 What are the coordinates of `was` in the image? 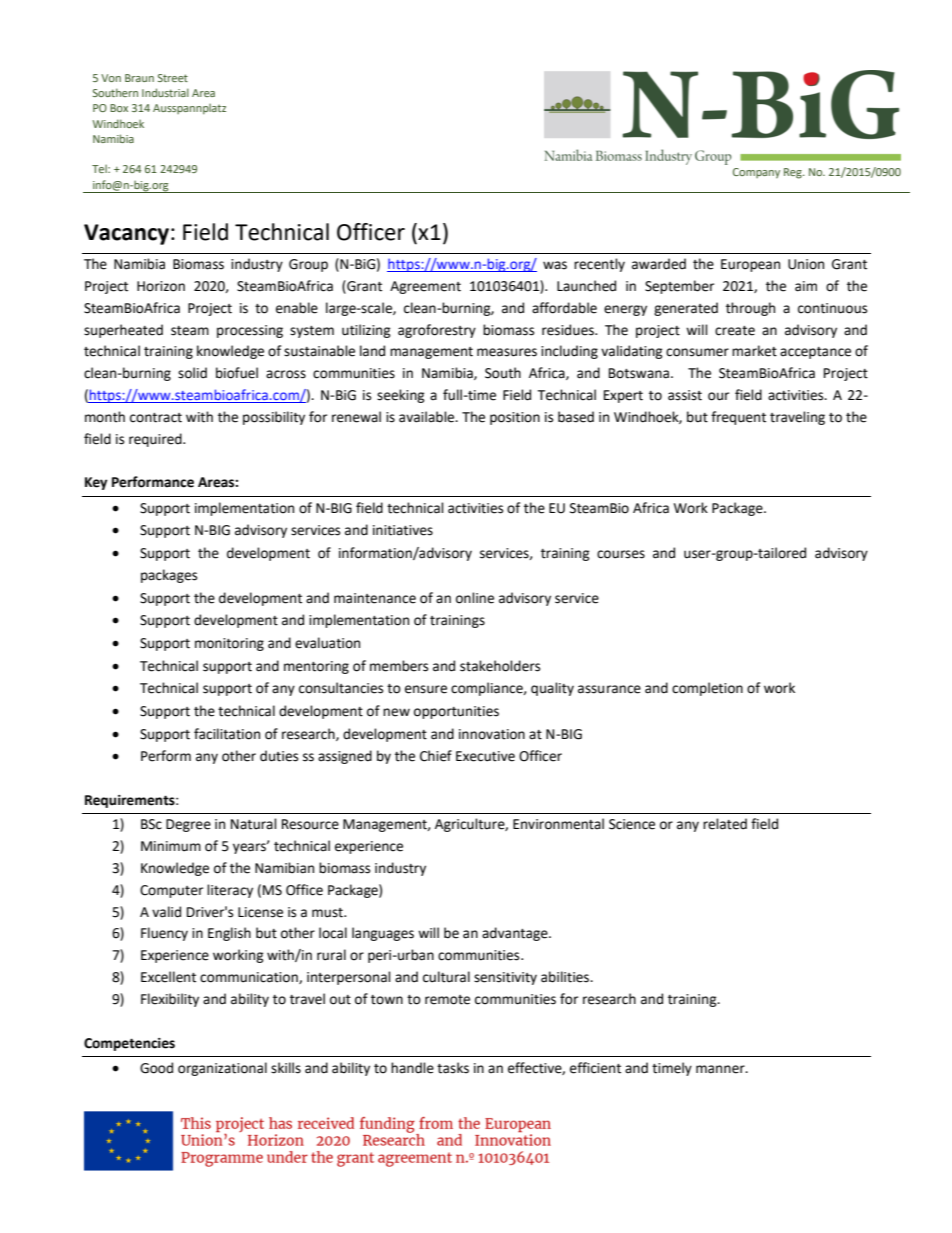 It's located at (555, 265).
